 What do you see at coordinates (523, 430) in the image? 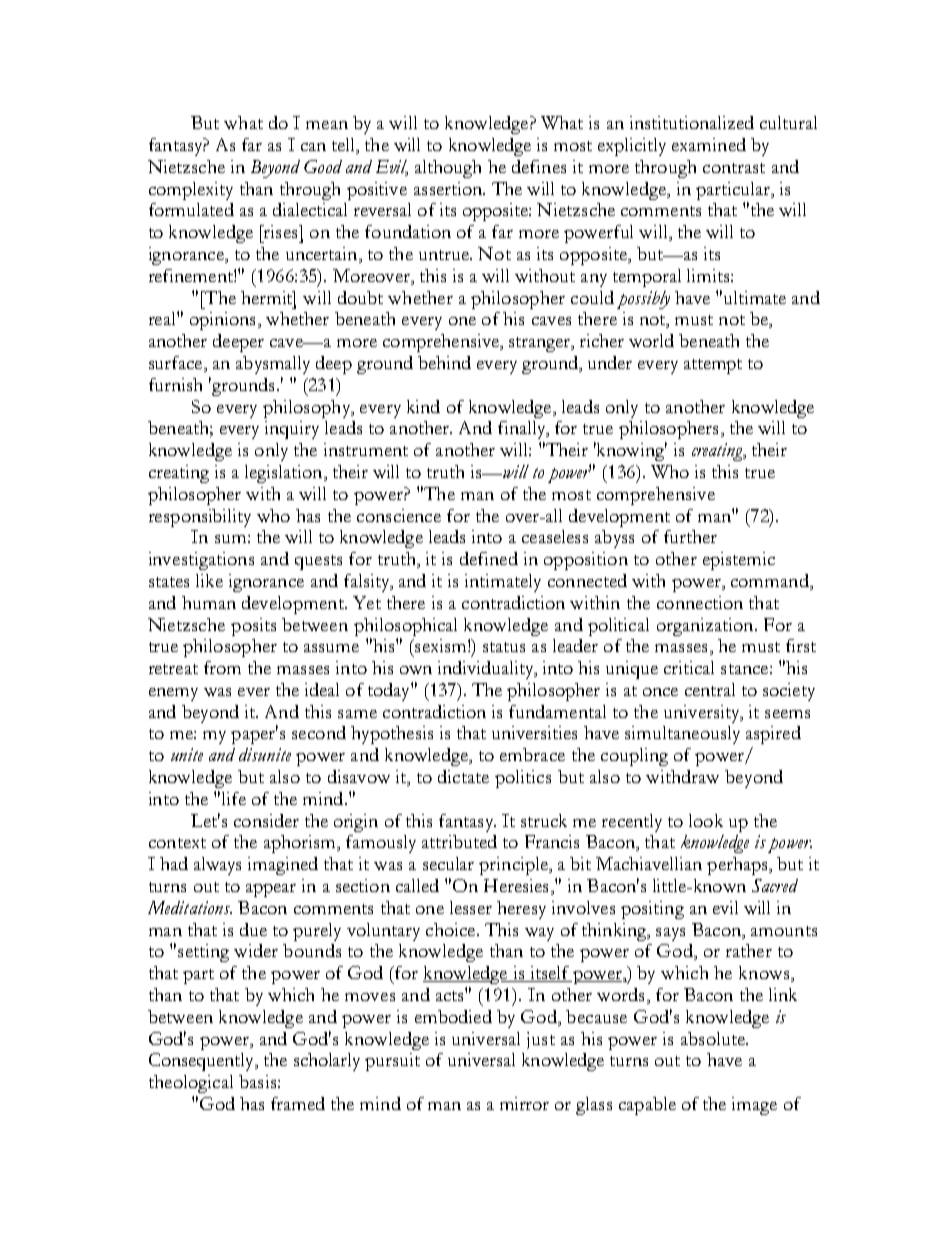
I see `finally` at bounding box center [523, 430].
